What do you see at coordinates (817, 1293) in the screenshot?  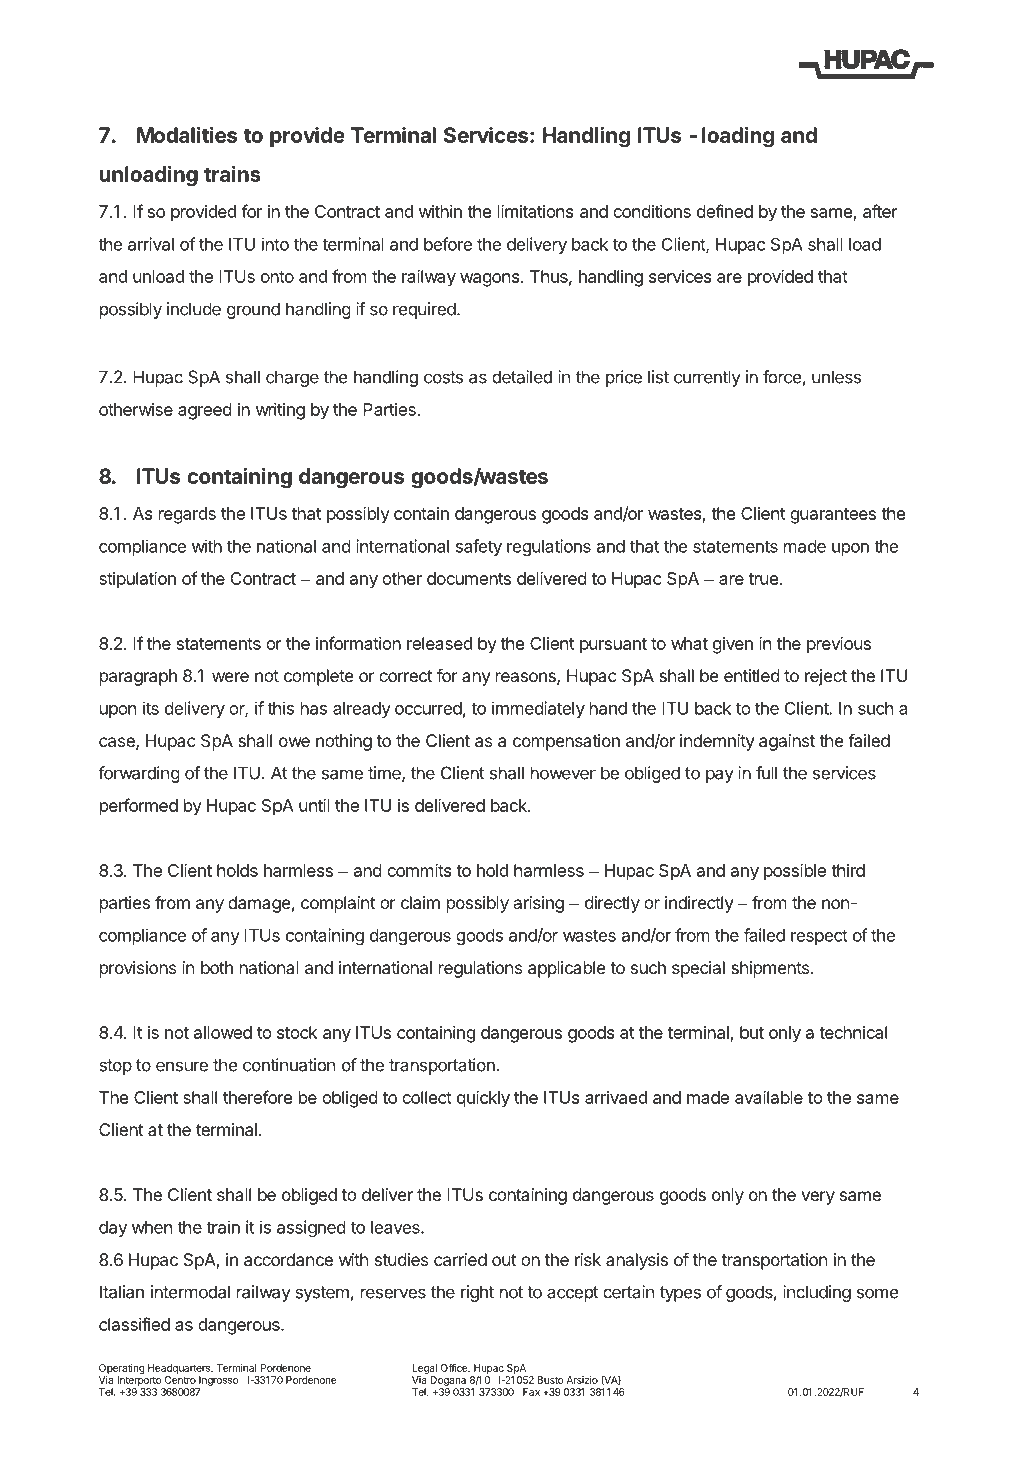 I see `including` at bounding box center [817, 1293].
